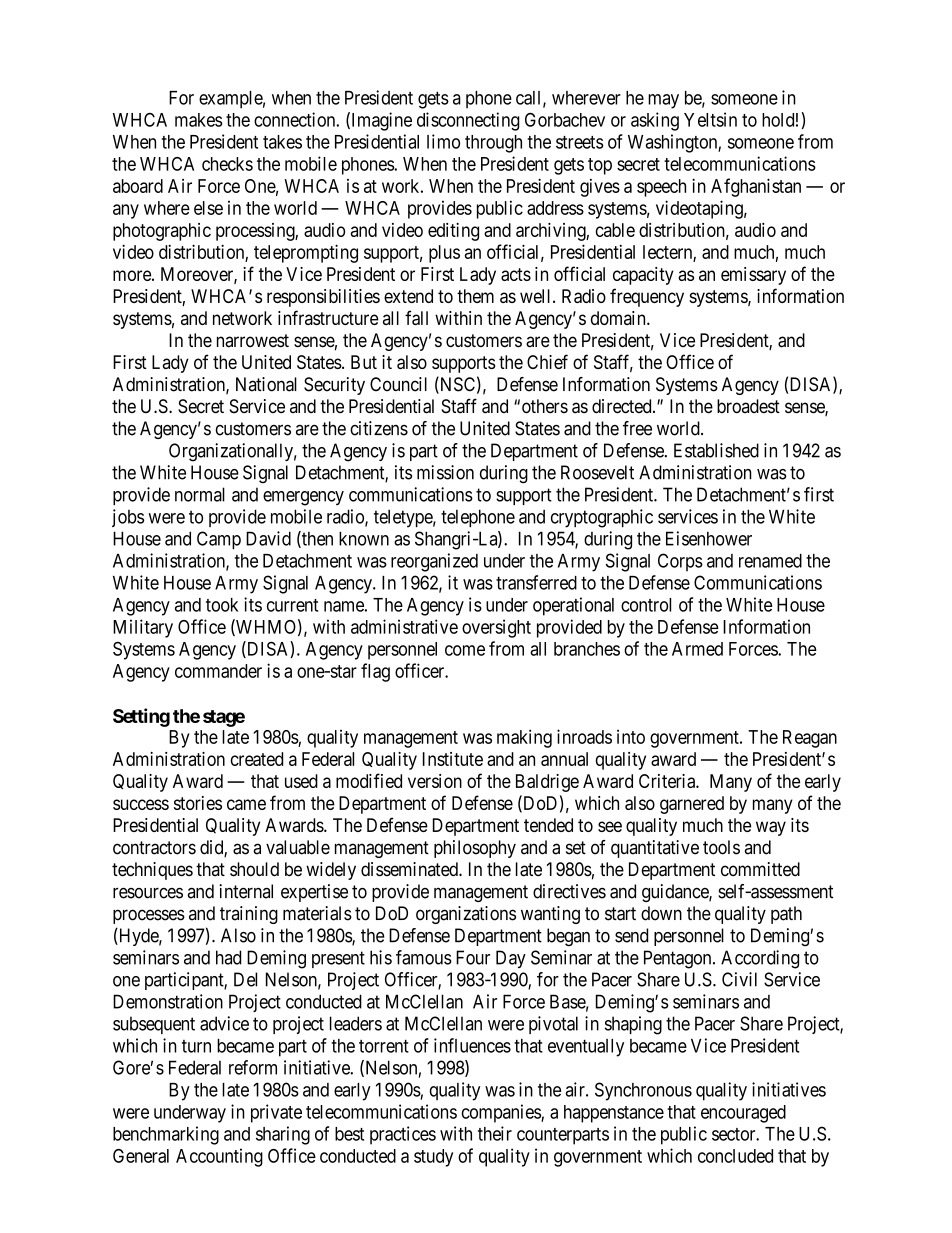  I want to click on encouraged, so click(743, 1114).
